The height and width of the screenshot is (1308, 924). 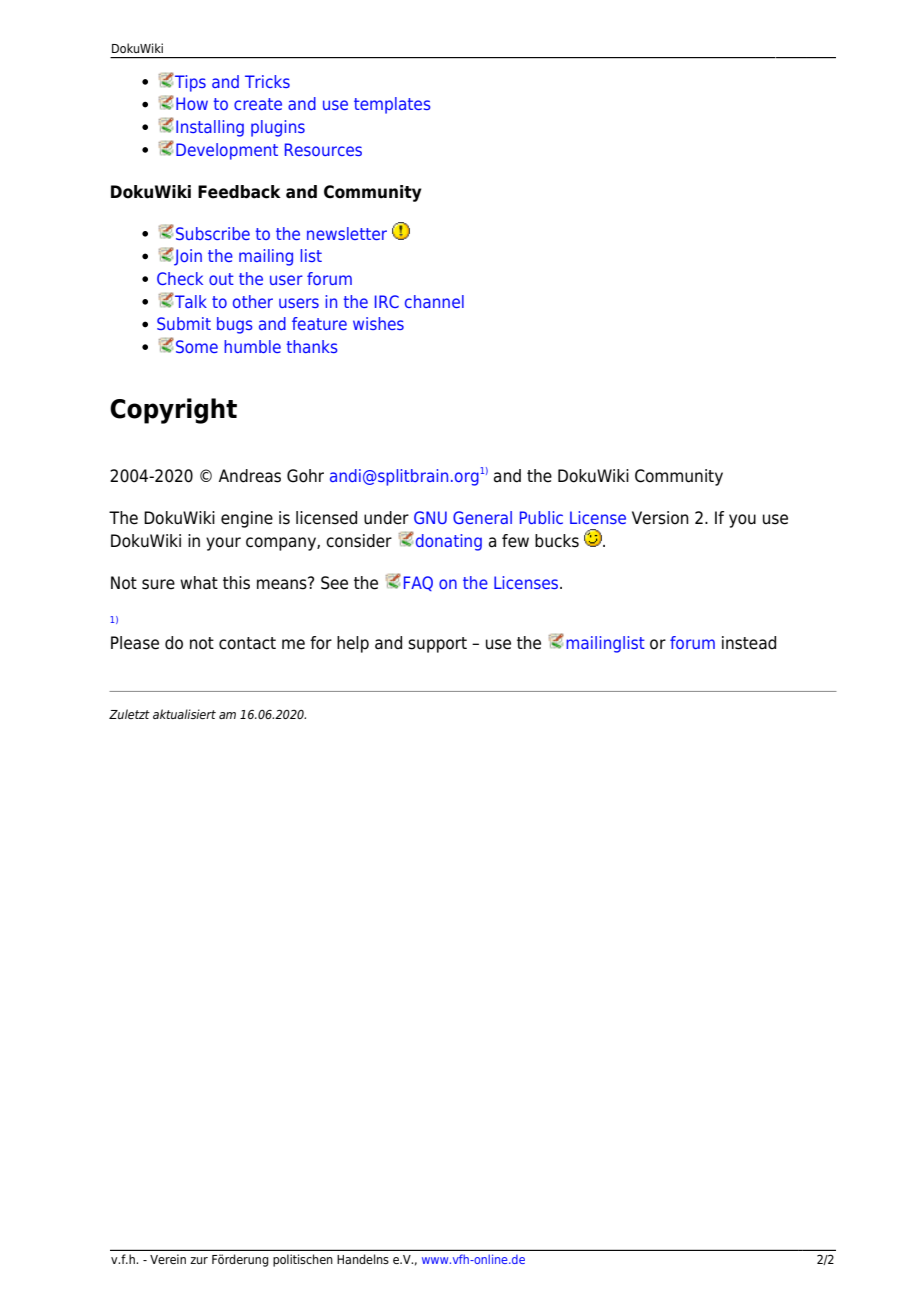 What do you see at coordinates (392, 105) in the screenshot?
I see `templates` at bounding box center [392, 105].
